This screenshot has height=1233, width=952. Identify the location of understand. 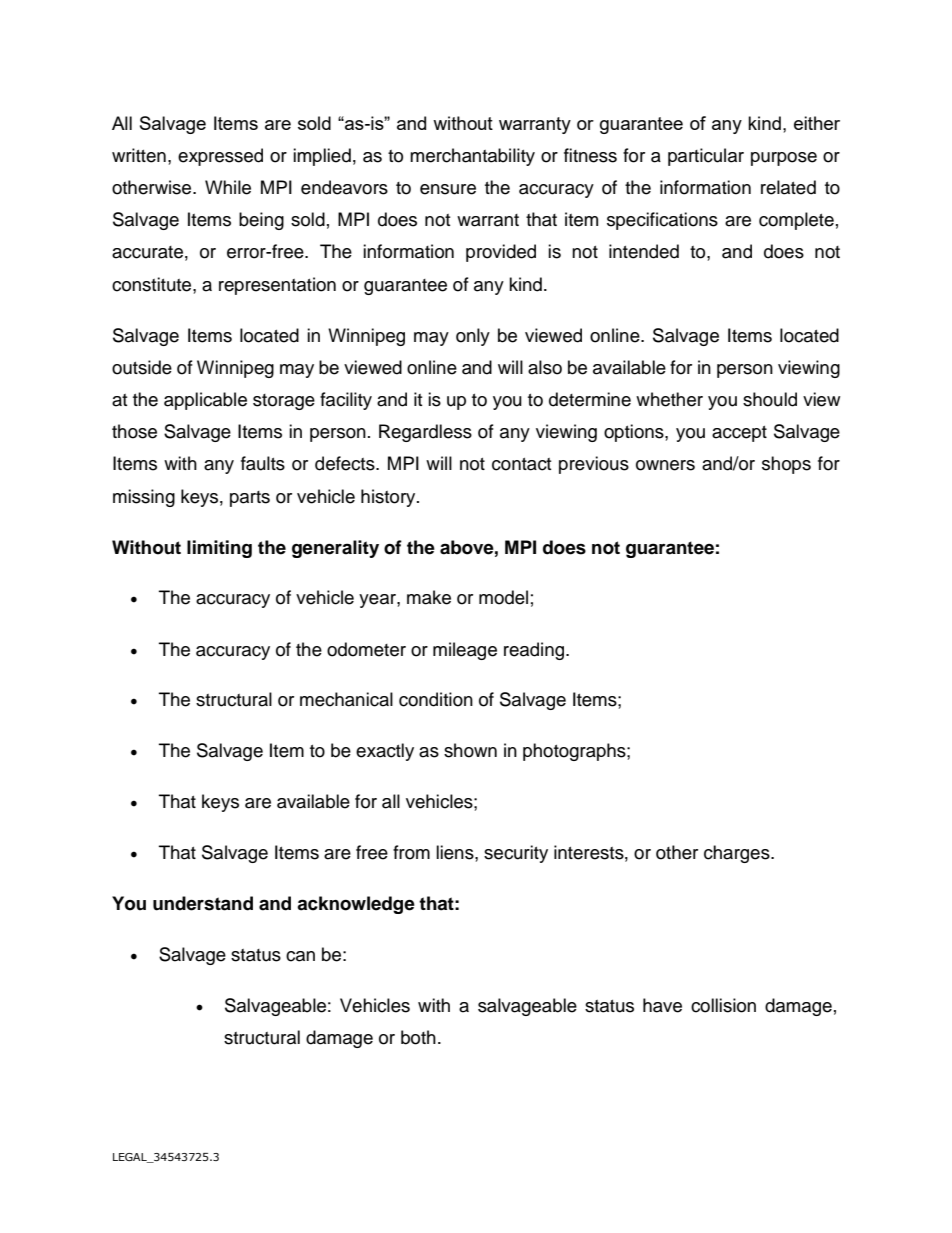
(203, 903).
